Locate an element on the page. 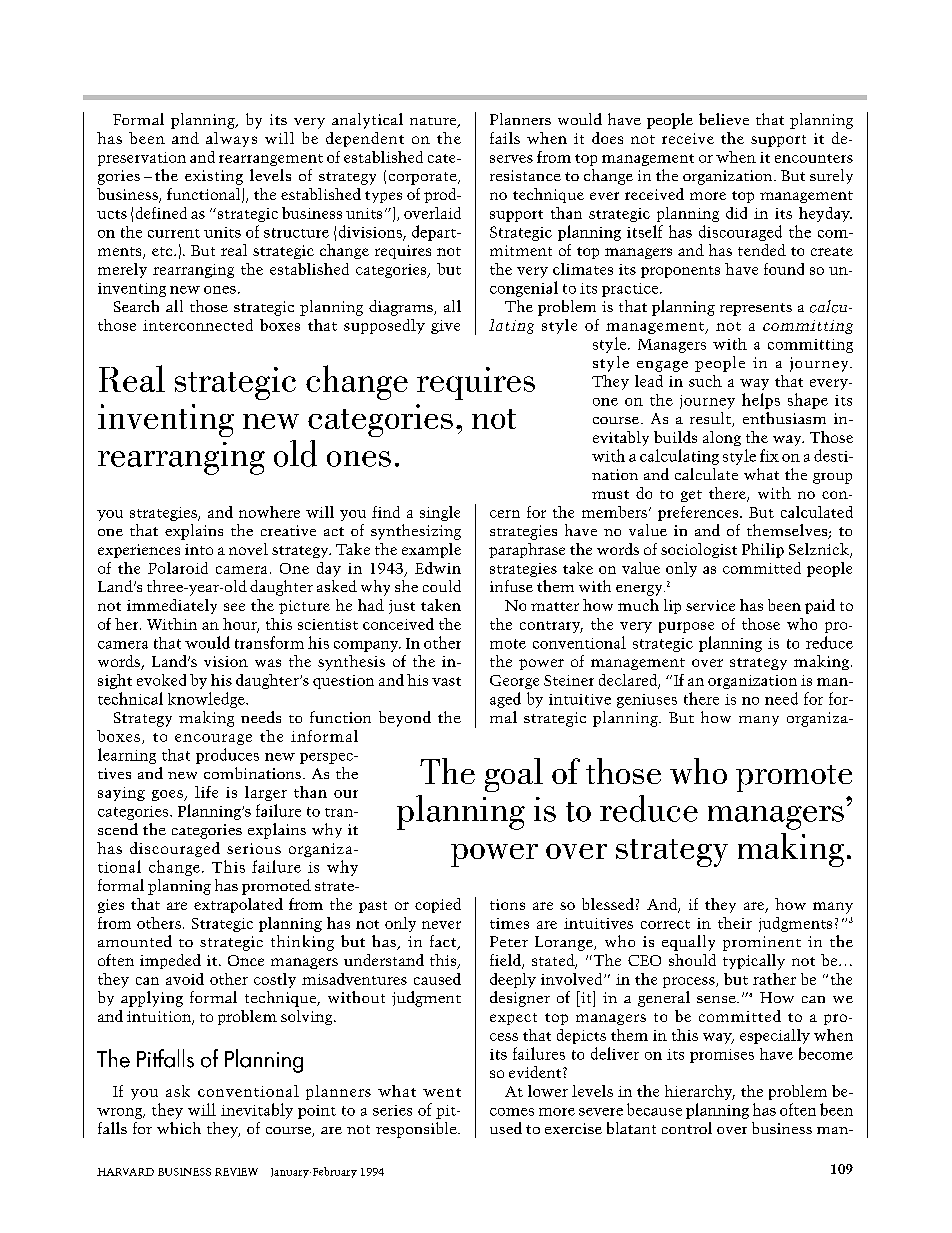 This page has width=952, height=1233. interconnected is located at coordinates (198, 325).
